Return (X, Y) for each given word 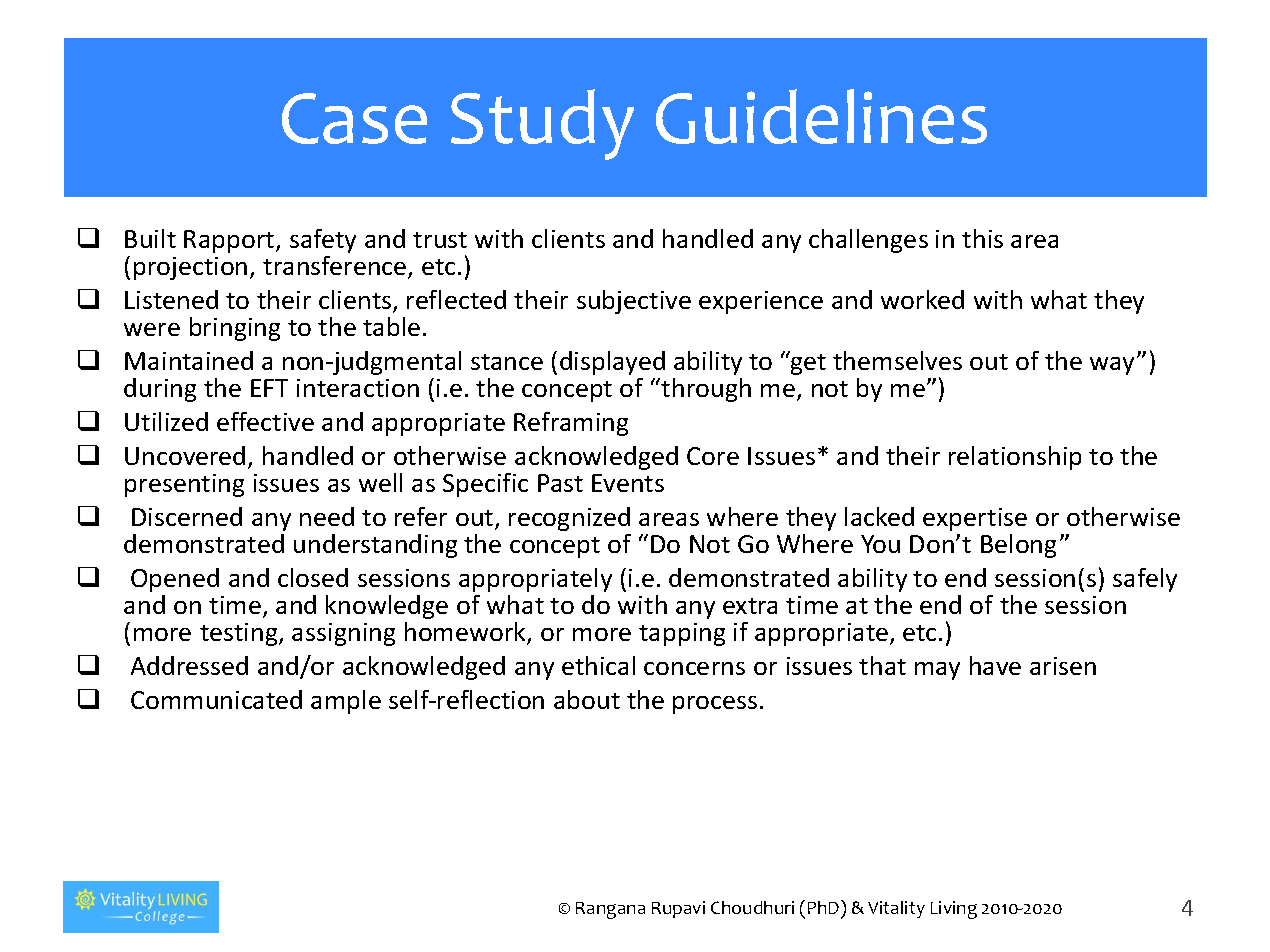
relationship (1015, 458)
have (995, 665)
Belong (1018, 546)
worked (922, 299)
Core (713, 456)
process (715, 705)
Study (542, 124)
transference (336, 267)
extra (750, 606)
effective (265, 421)
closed (313, 577)
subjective (634, 302)
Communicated (216, 699)
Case (354, 118)
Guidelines (821, 116)
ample (346, 702)
